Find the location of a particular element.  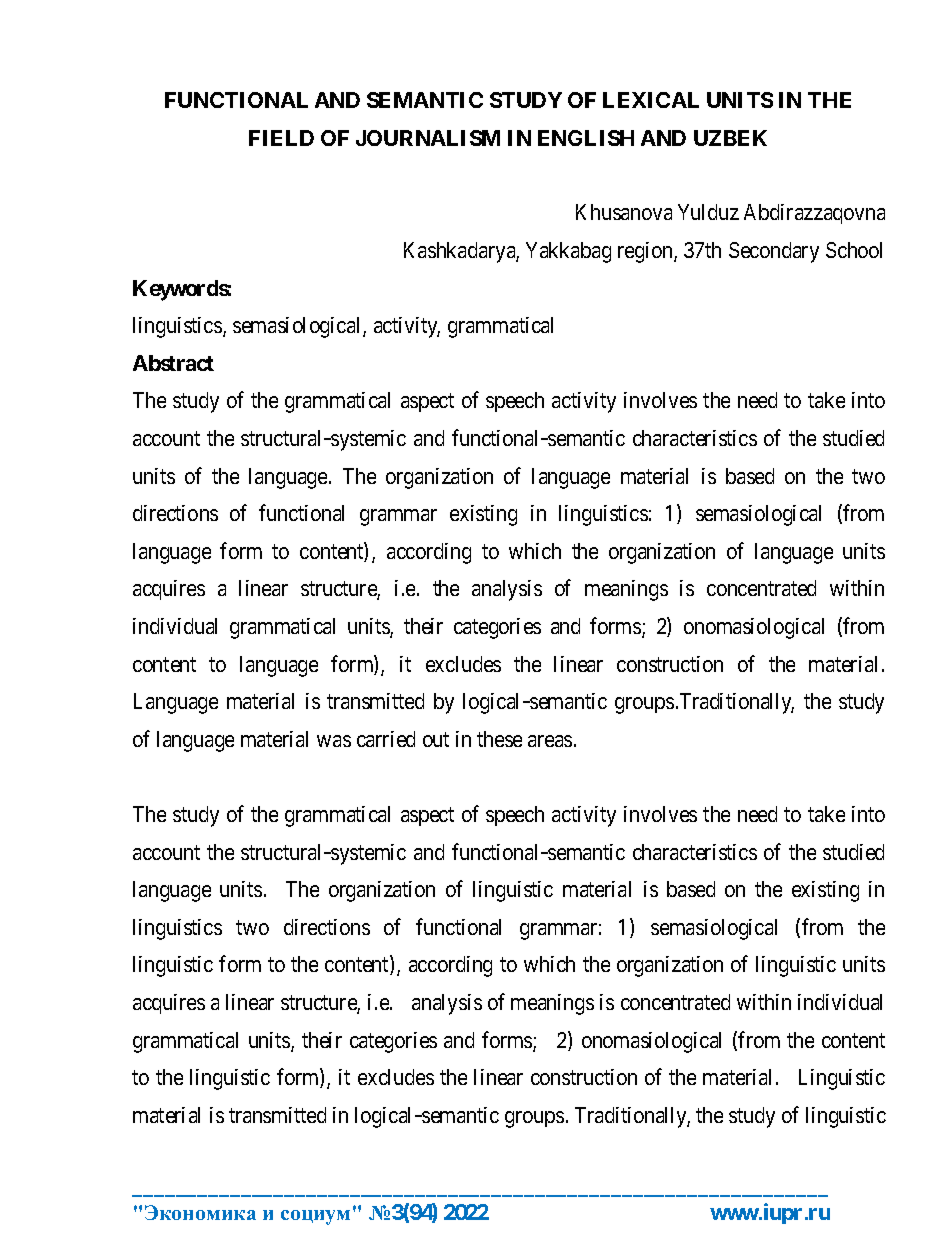

was is located at coordinates (334, 741).
